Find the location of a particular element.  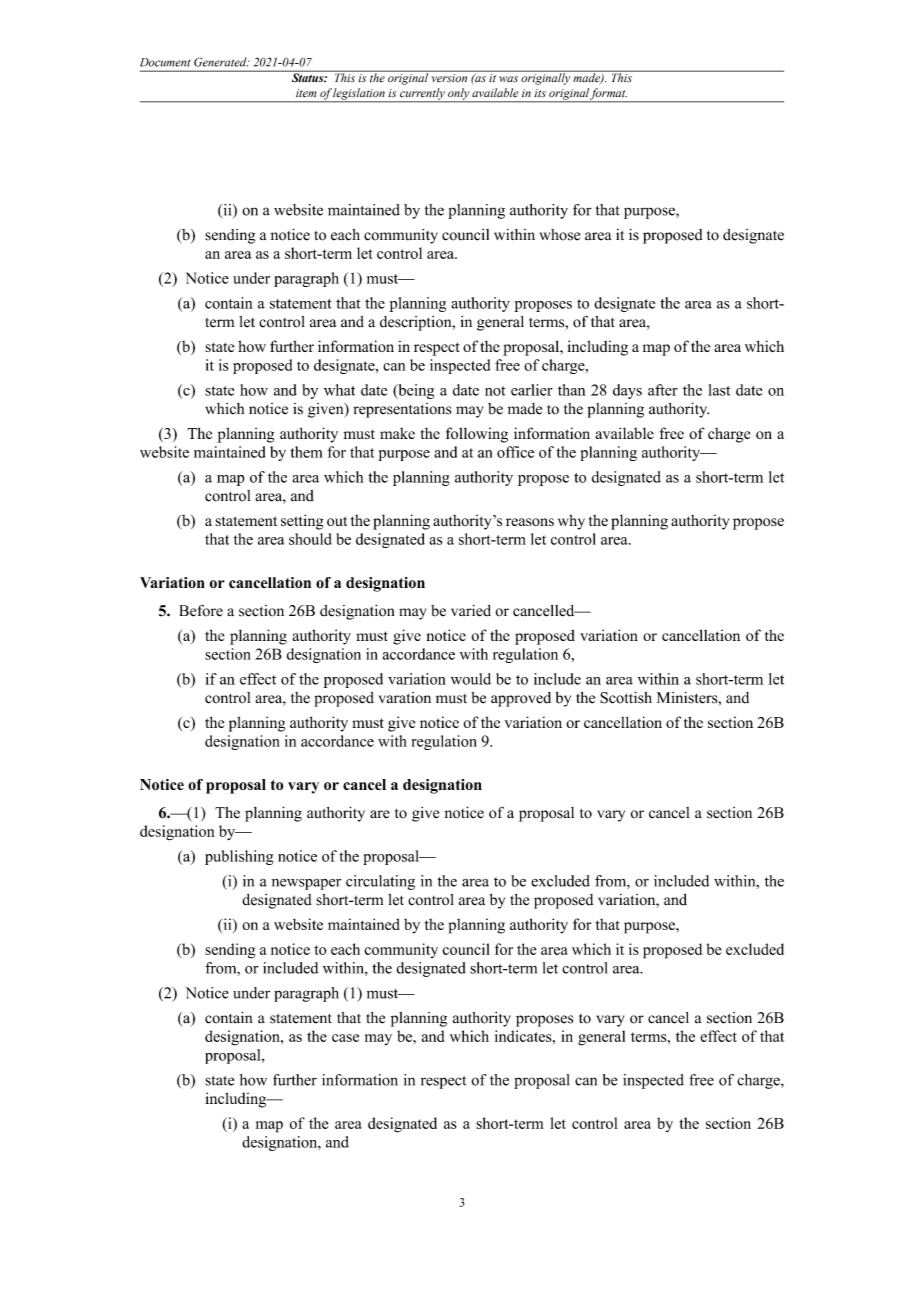

version is located at coordinates (449, 78).
